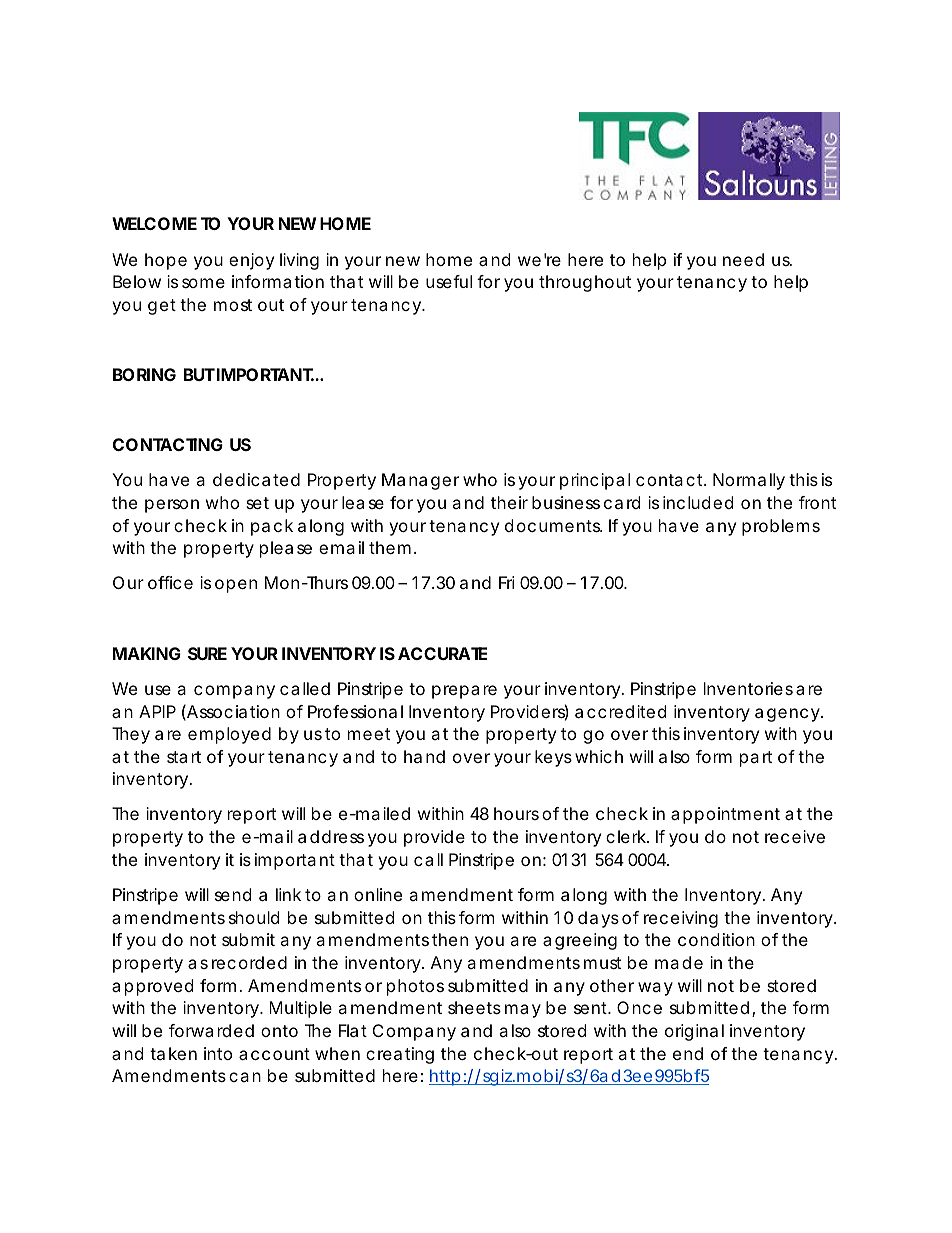 This document has height=1233, width=952. What do you see at coordinates (218, 1053) in the document?
I see `into` at bounding box center [218, 1053].
